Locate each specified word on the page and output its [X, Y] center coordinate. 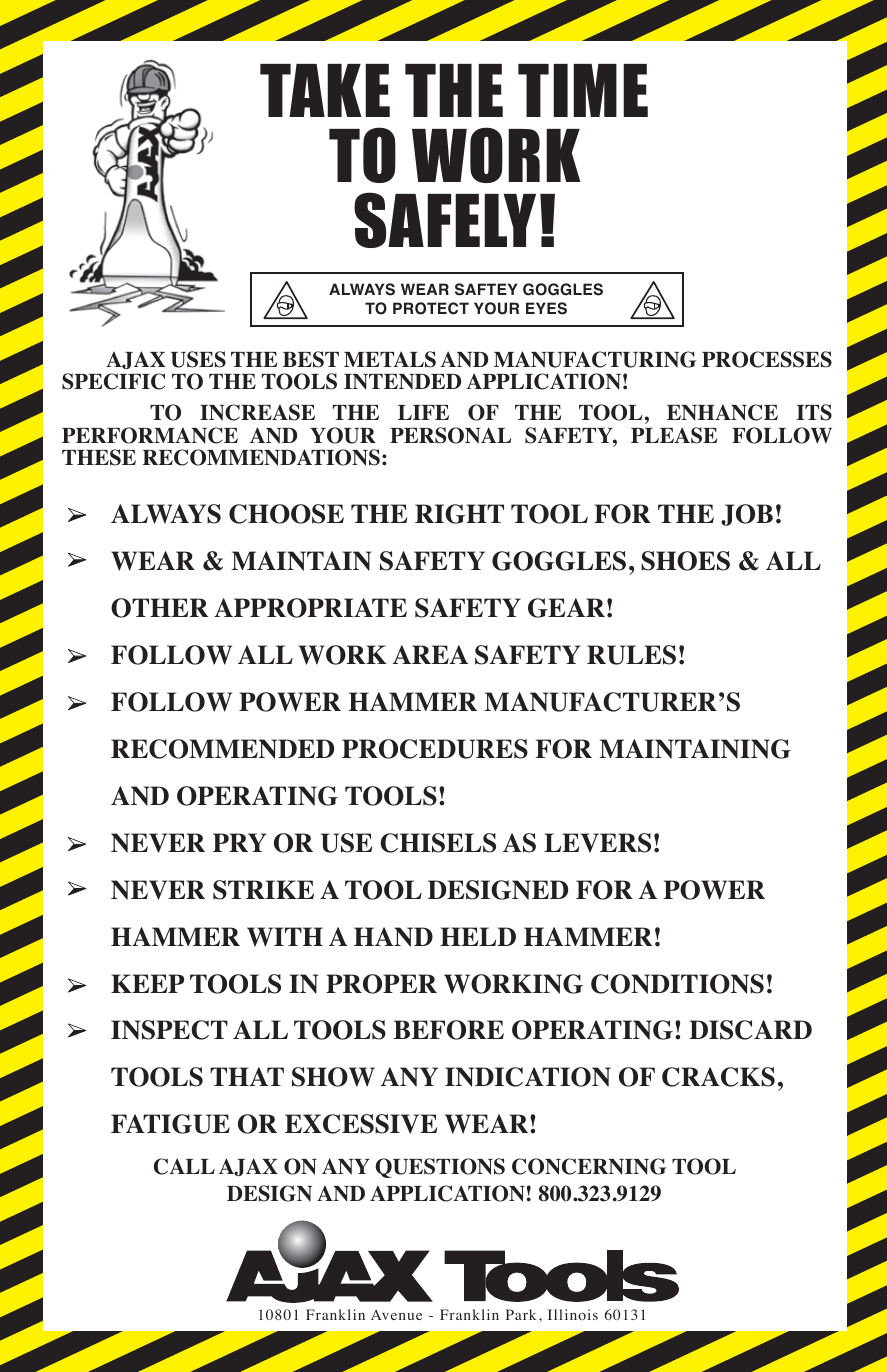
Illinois [573, 1314]
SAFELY [445, 220]
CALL [184, 1166]
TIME [583, 90]
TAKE [325, 90]
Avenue [396, 1314]
